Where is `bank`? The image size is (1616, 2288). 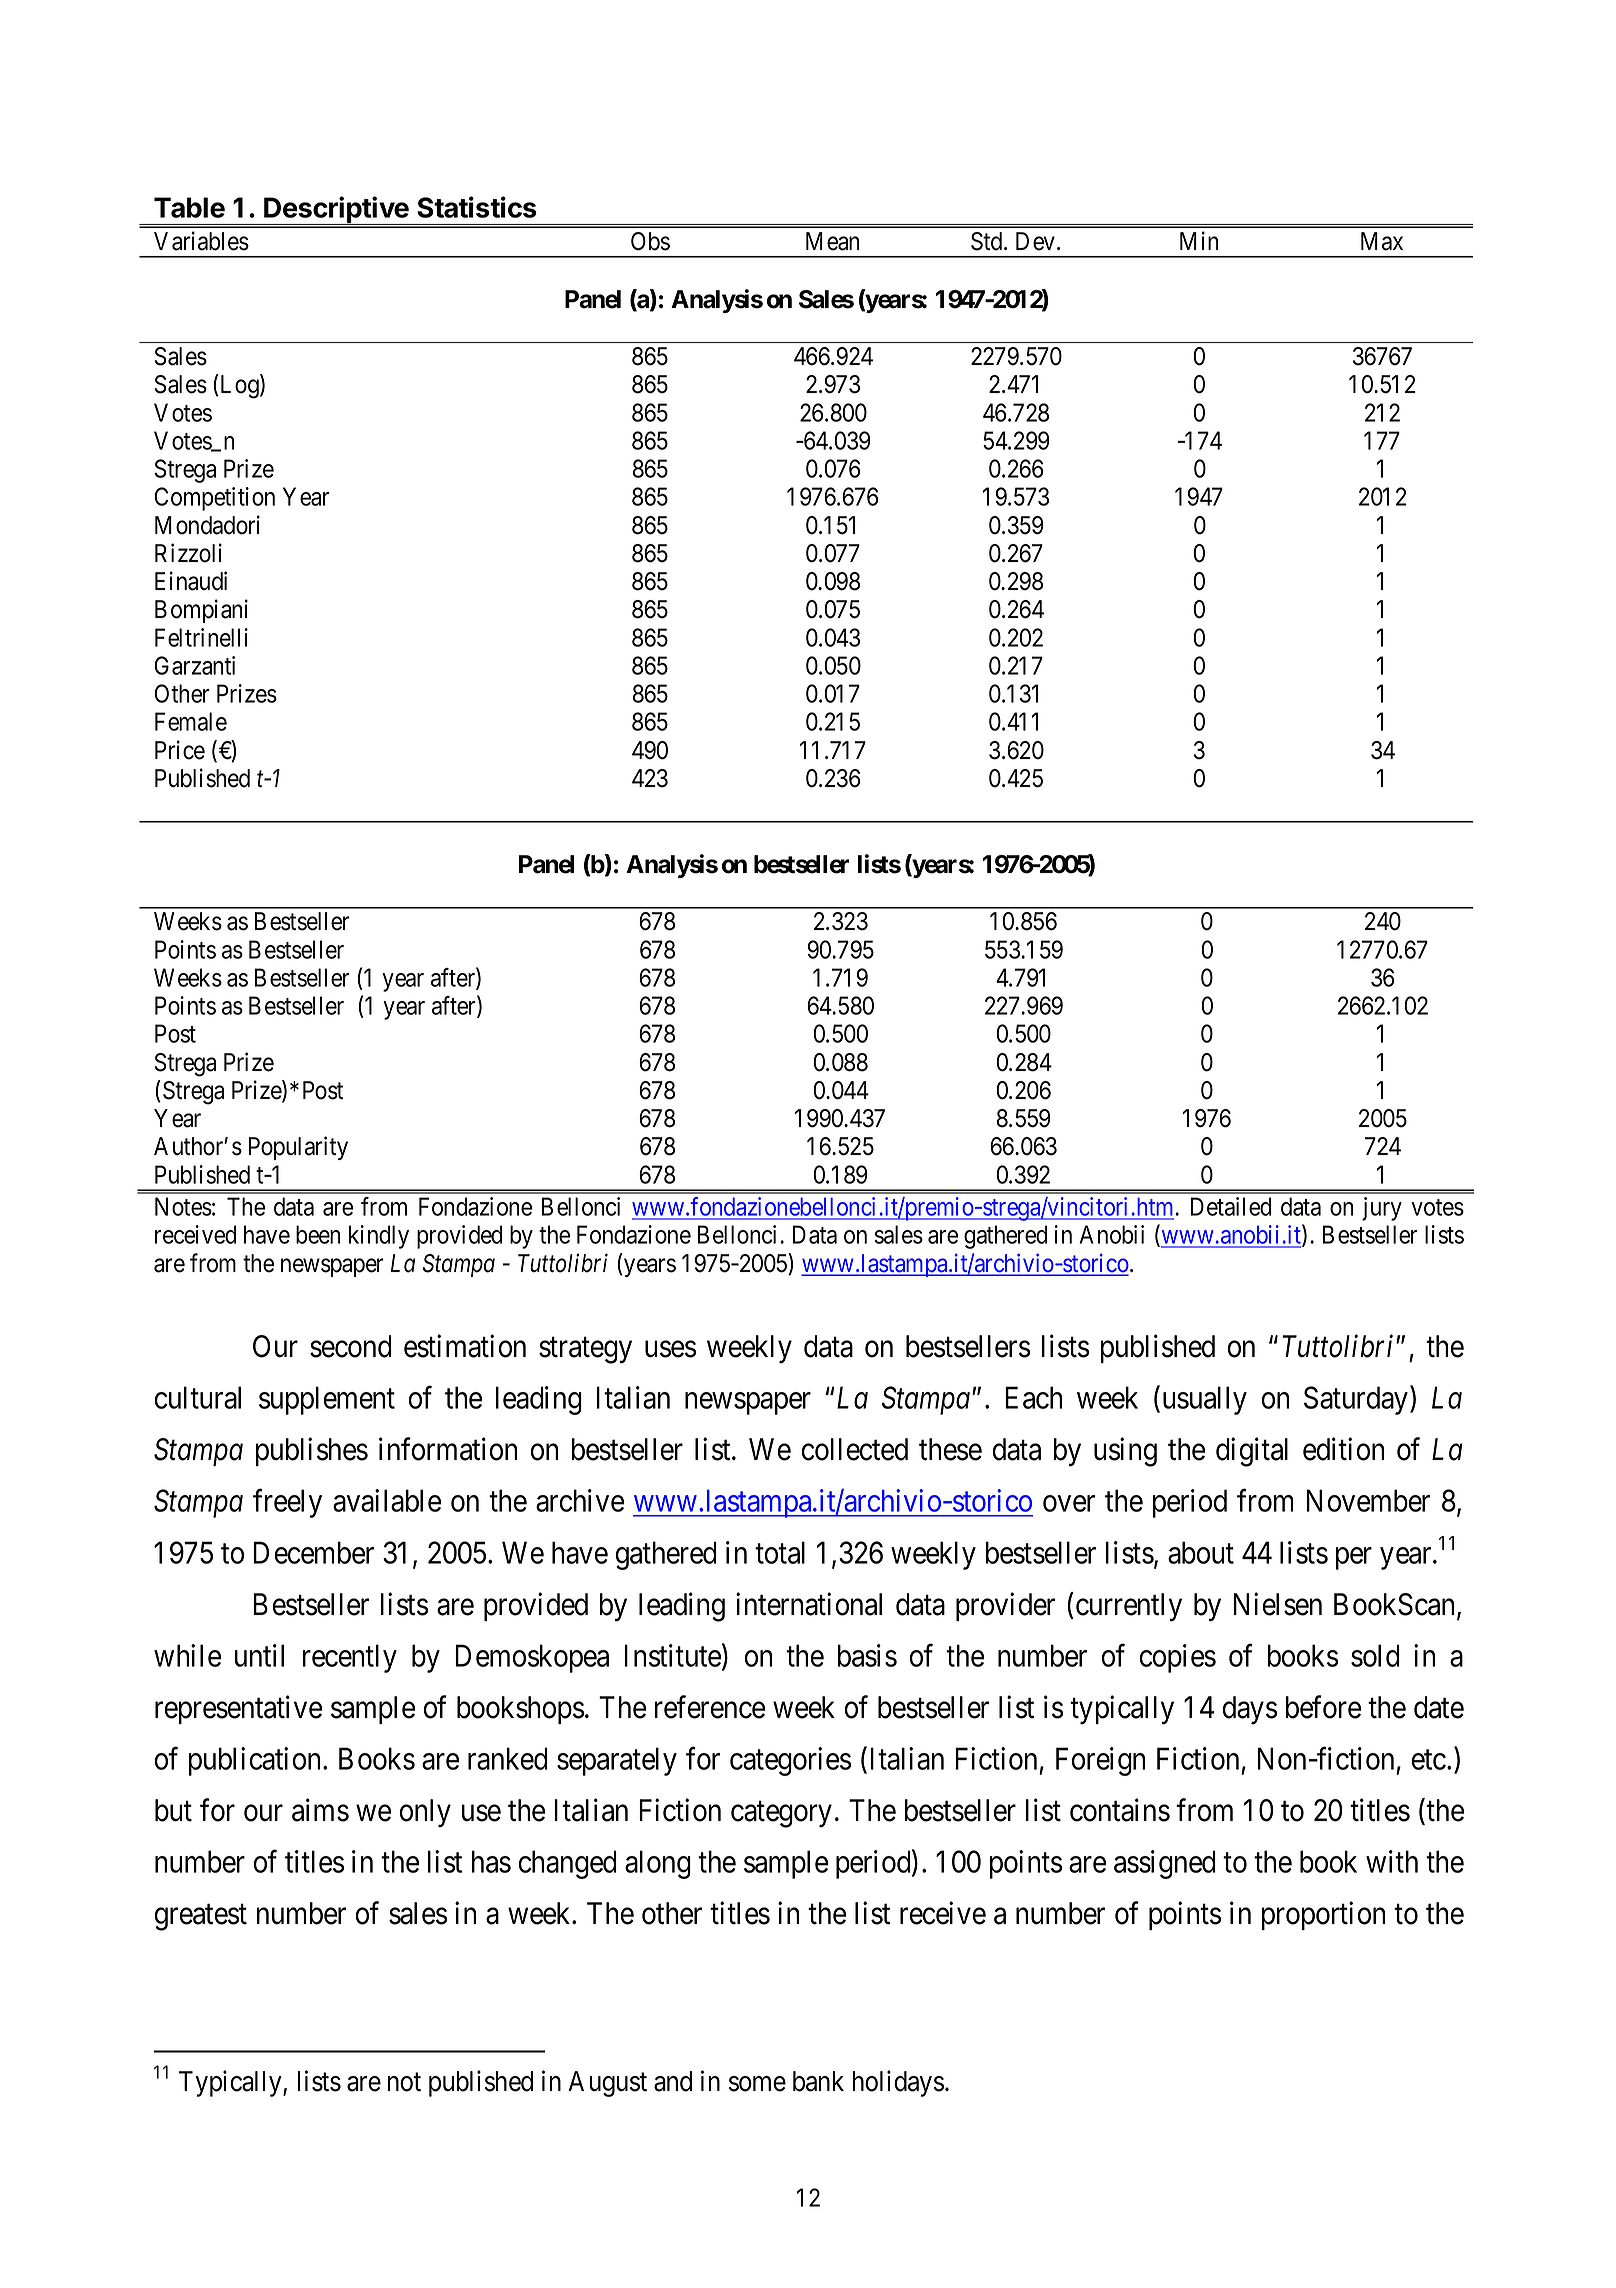 bank is located at coordinates (818, 2081).
